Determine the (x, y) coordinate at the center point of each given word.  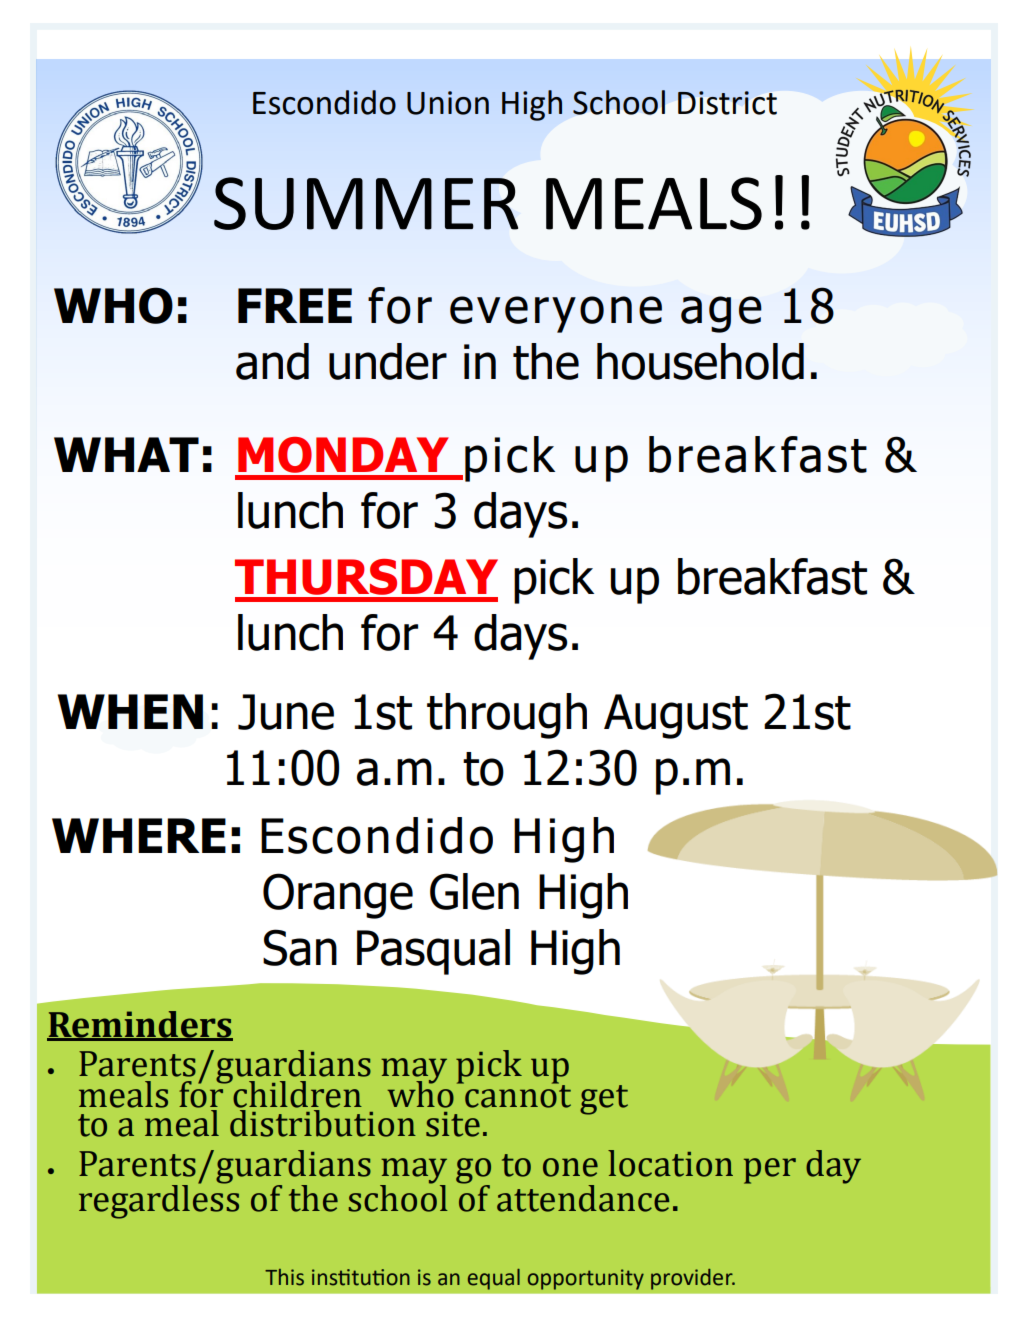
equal (494, 1279)
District (727, 103)
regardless (159, 1200)
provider (693, 1279)
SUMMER (366, 203)
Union (448, 103)
